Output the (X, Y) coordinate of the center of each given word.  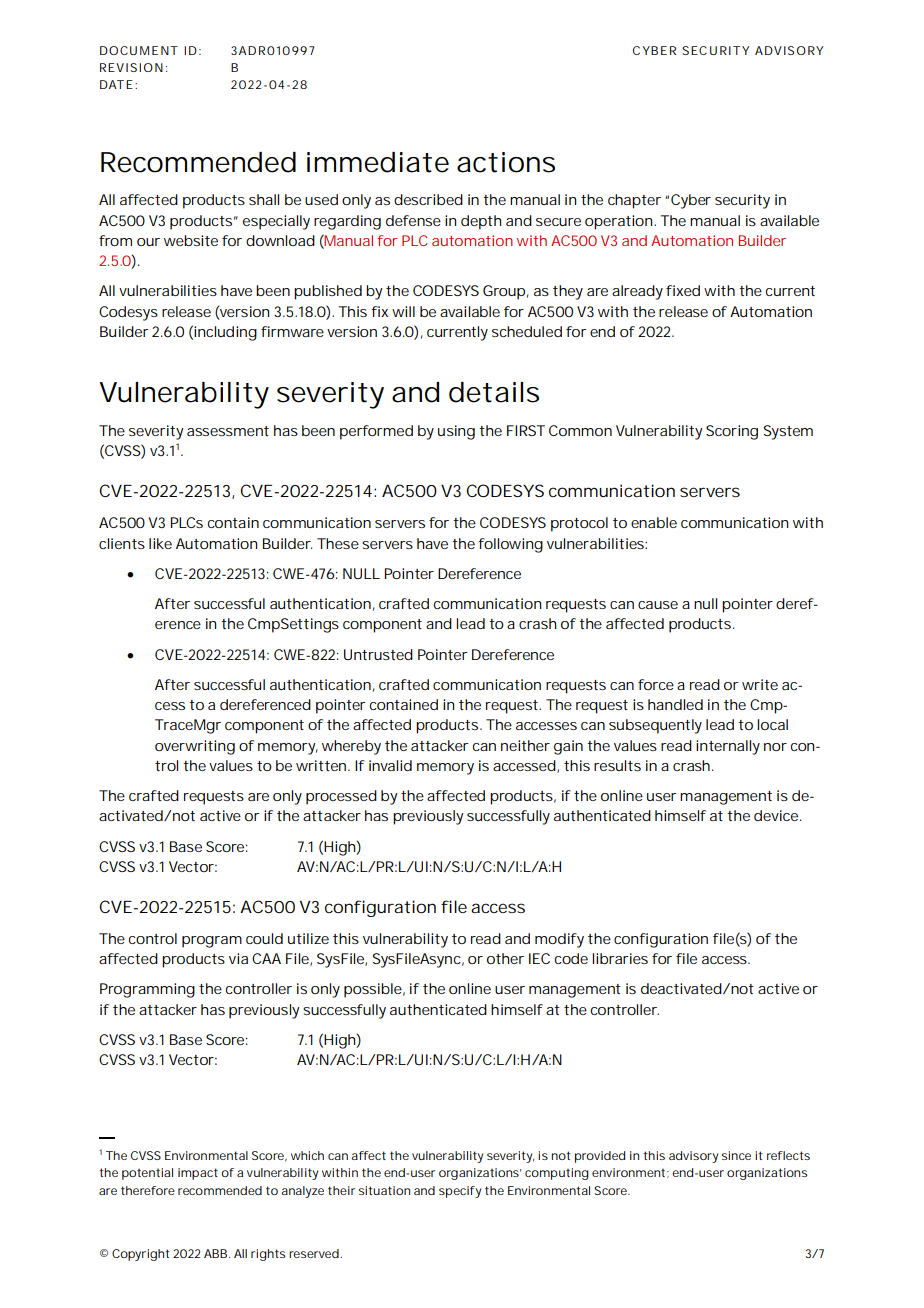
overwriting (195, 747)
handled (675, 704)
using (456, 432)
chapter (634, 201)
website (191, 240)
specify (460, 1192)
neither (525, 745)
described (428, 199)
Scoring (732, 432)
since (736, 1155)
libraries (620, 958)
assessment (228, 431)
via (238, 958)
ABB (217, 1253)
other (505, 958)
